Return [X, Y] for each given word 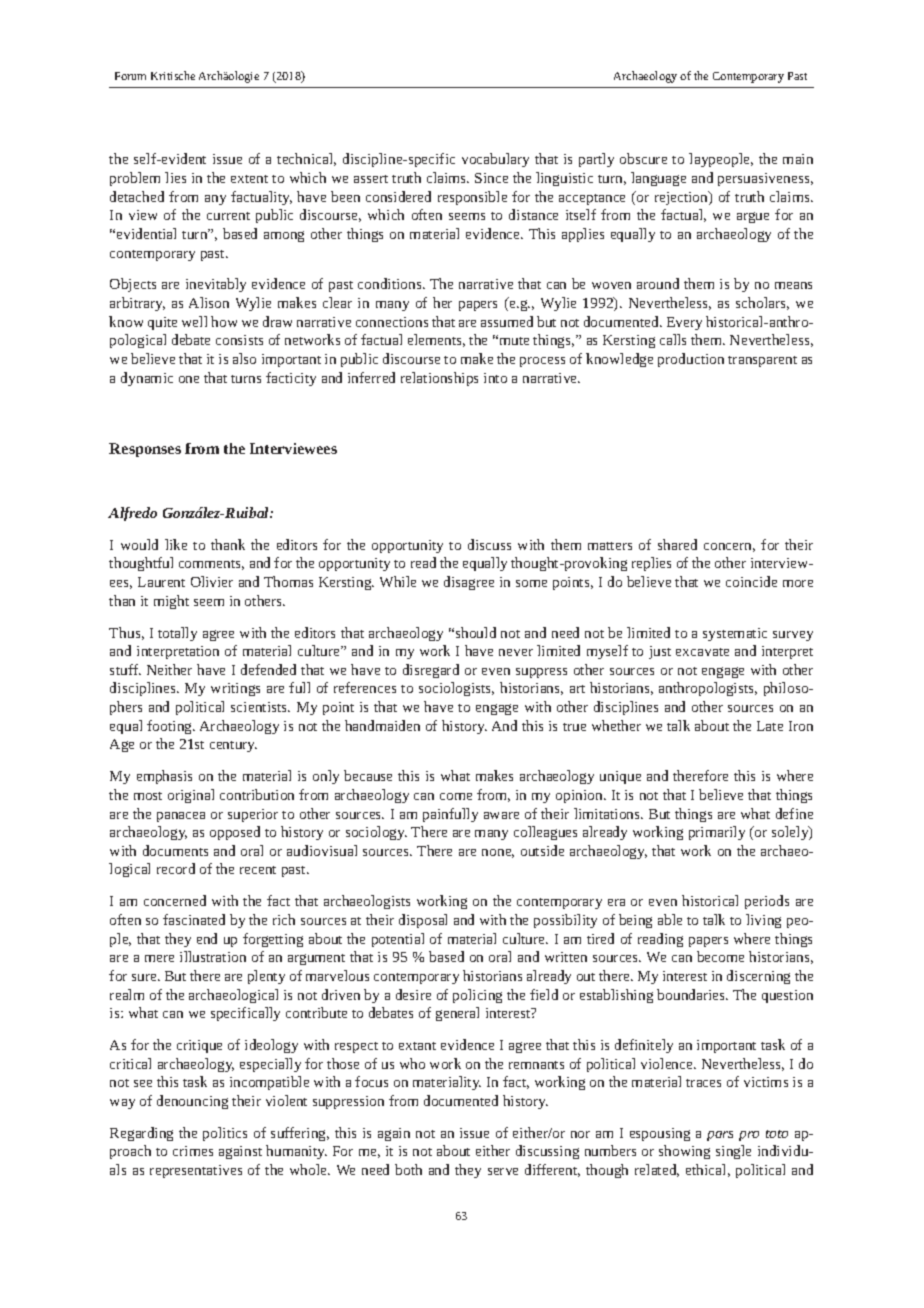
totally [177, 634]
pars [720, 1136]
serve [503, 1171]
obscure [643, 158]
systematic [735, 634]
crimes [193, 1151]
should [476, 632]
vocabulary [495, 160]
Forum [130, 76]
